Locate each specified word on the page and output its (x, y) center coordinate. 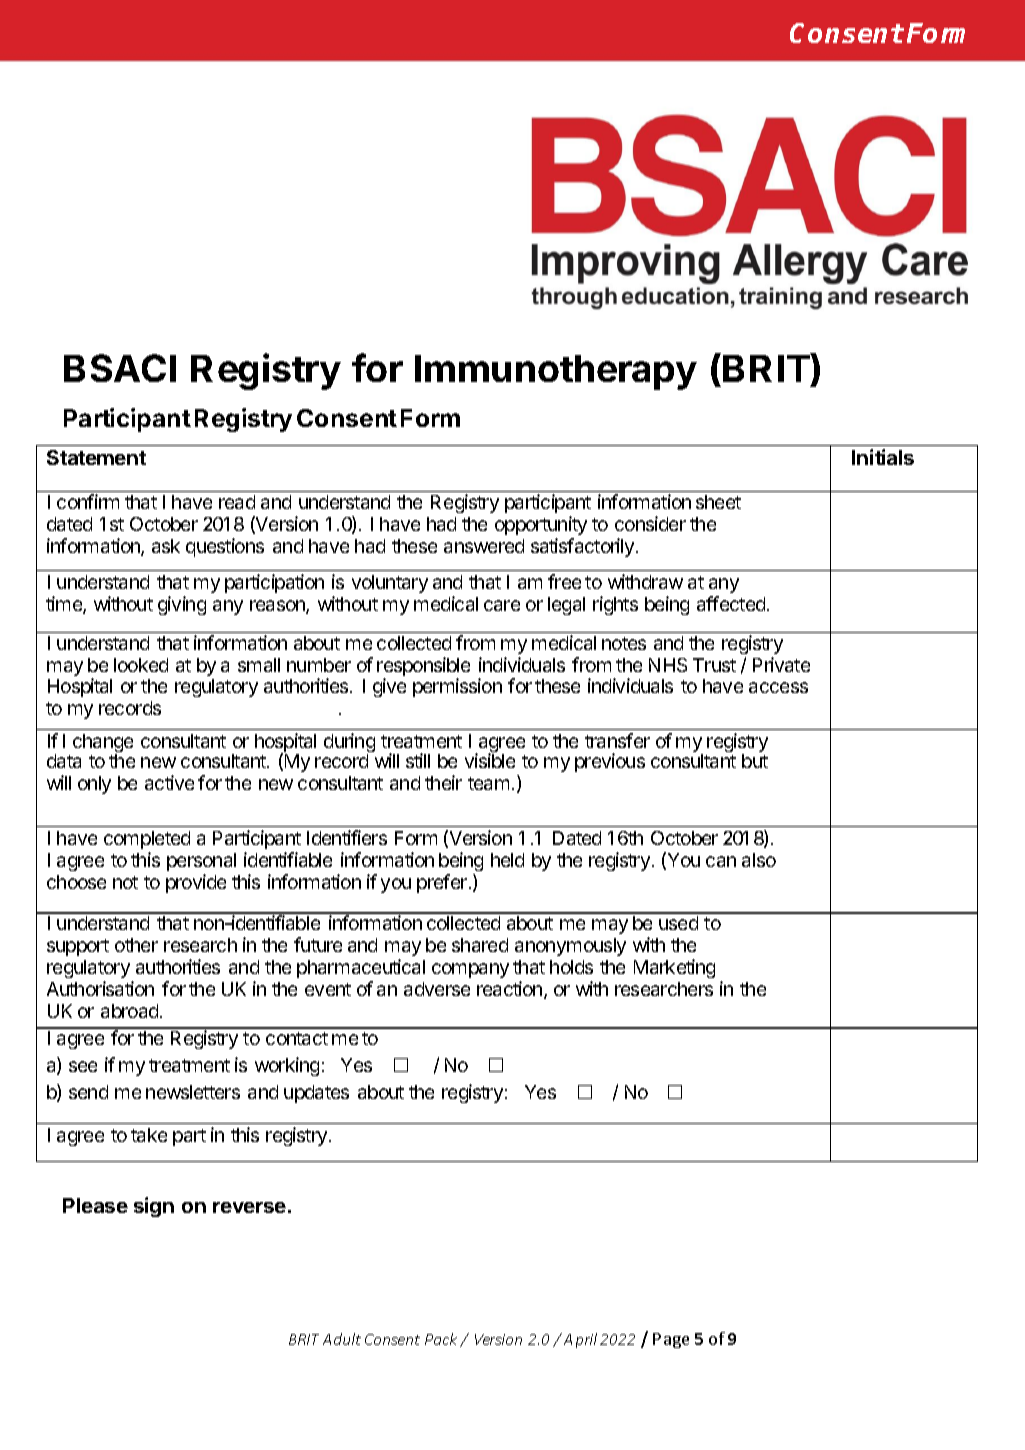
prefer (443, 883)
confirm (88, 501)
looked (141, 665)
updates (316, 1094)
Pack (441, 1339)
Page (671, 1340)
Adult (342, 1339)
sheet (718, 502)
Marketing (674, 968)
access (778, 687)
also (759, 860)
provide (196, 883)
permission (457, 687)
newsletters (193, 1092)
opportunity (541, 525)
